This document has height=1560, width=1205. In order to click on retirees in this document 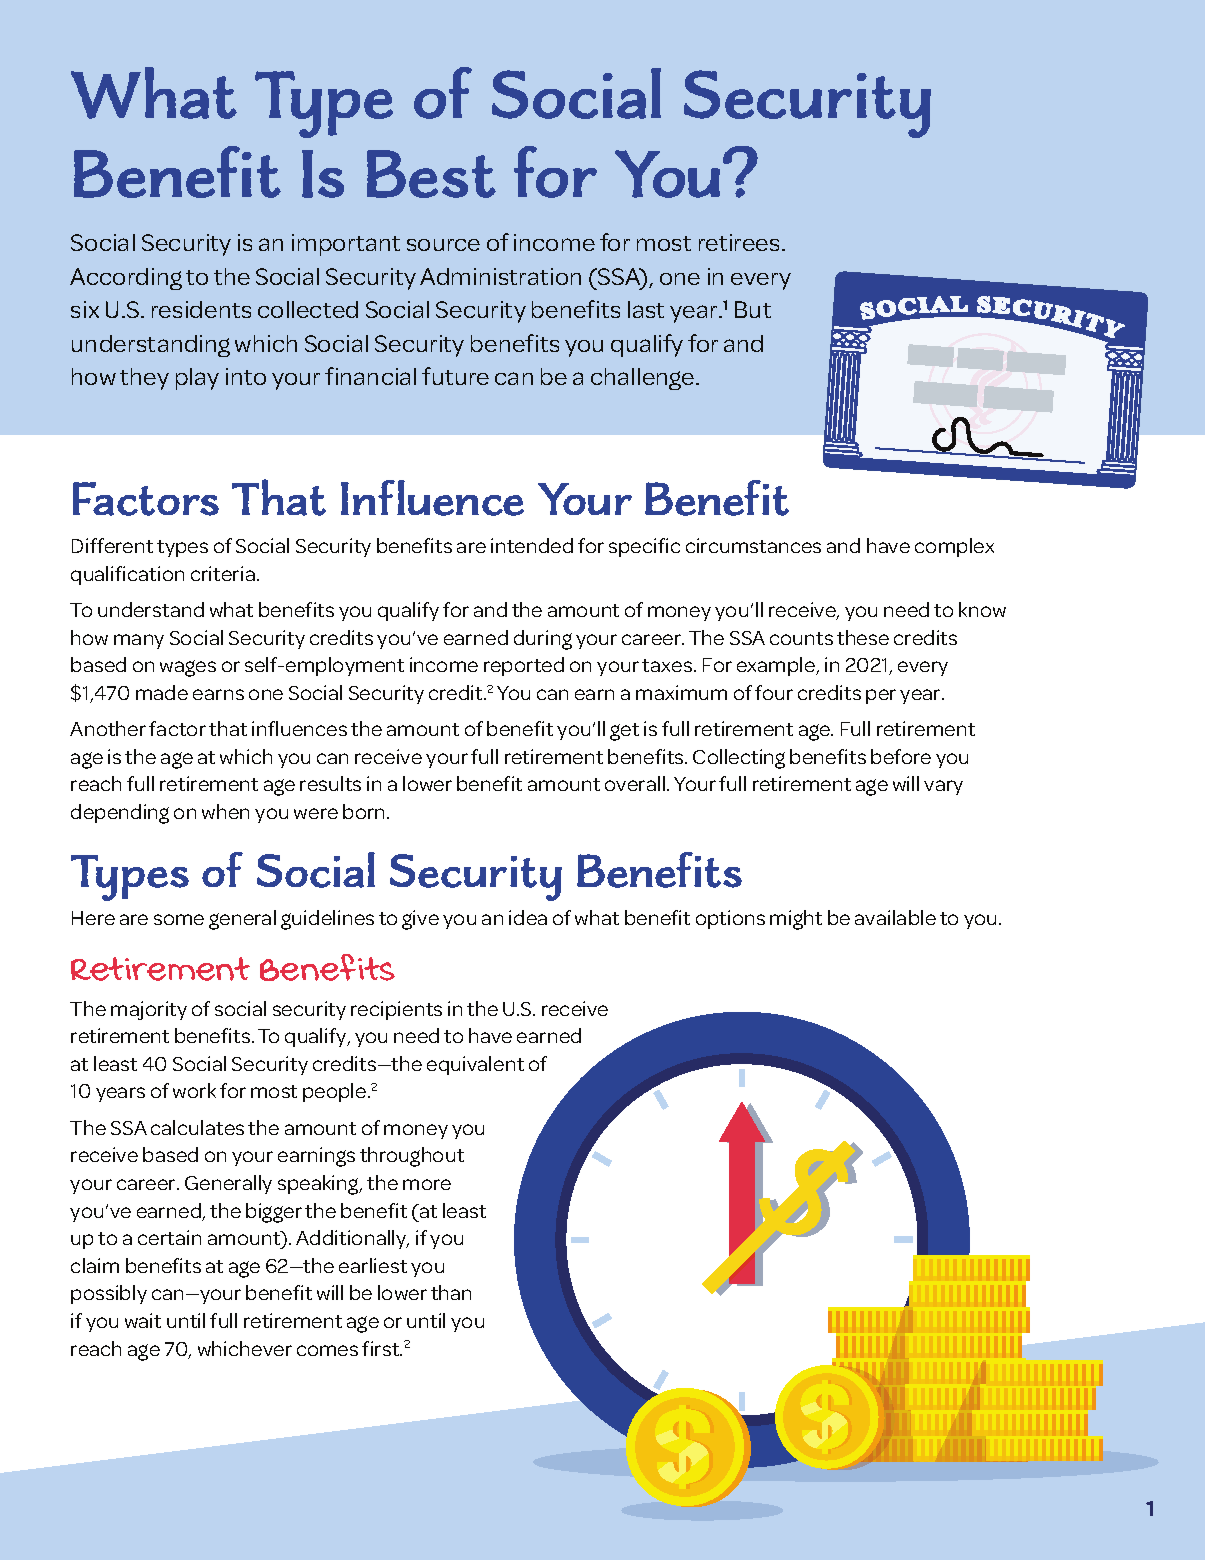, I will do `click(739, 242)`.
